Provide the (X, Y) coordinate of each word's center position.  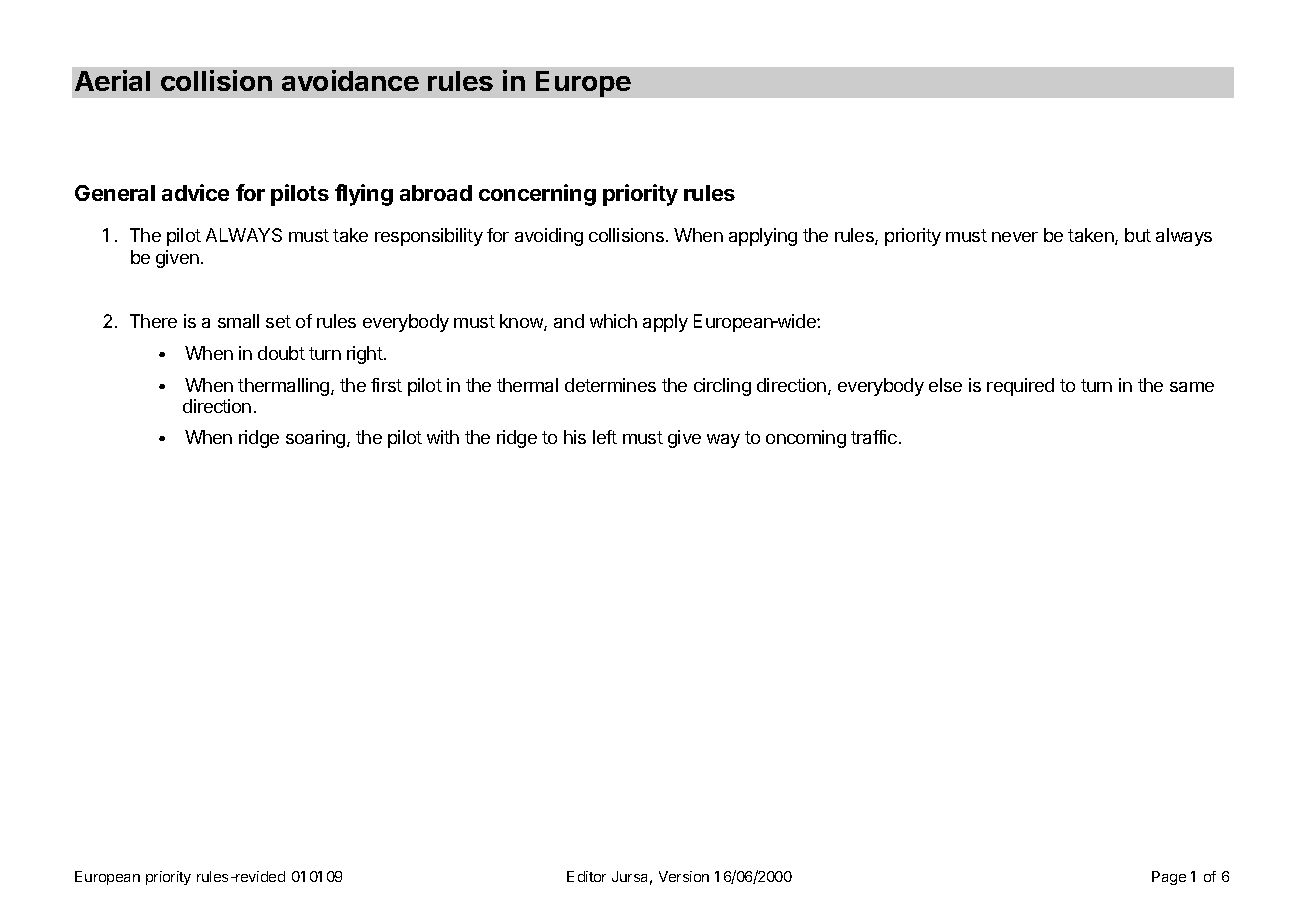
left (605, 437)
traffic (874, 437)
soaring (317, 439)
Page (1169, 878)
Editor (586, 876)
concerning (537, 195)
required (1020, 387)
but (1138, 235)
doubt (281, 353)
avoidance (350, 80)
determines (610, 385)
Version (684, 876)
